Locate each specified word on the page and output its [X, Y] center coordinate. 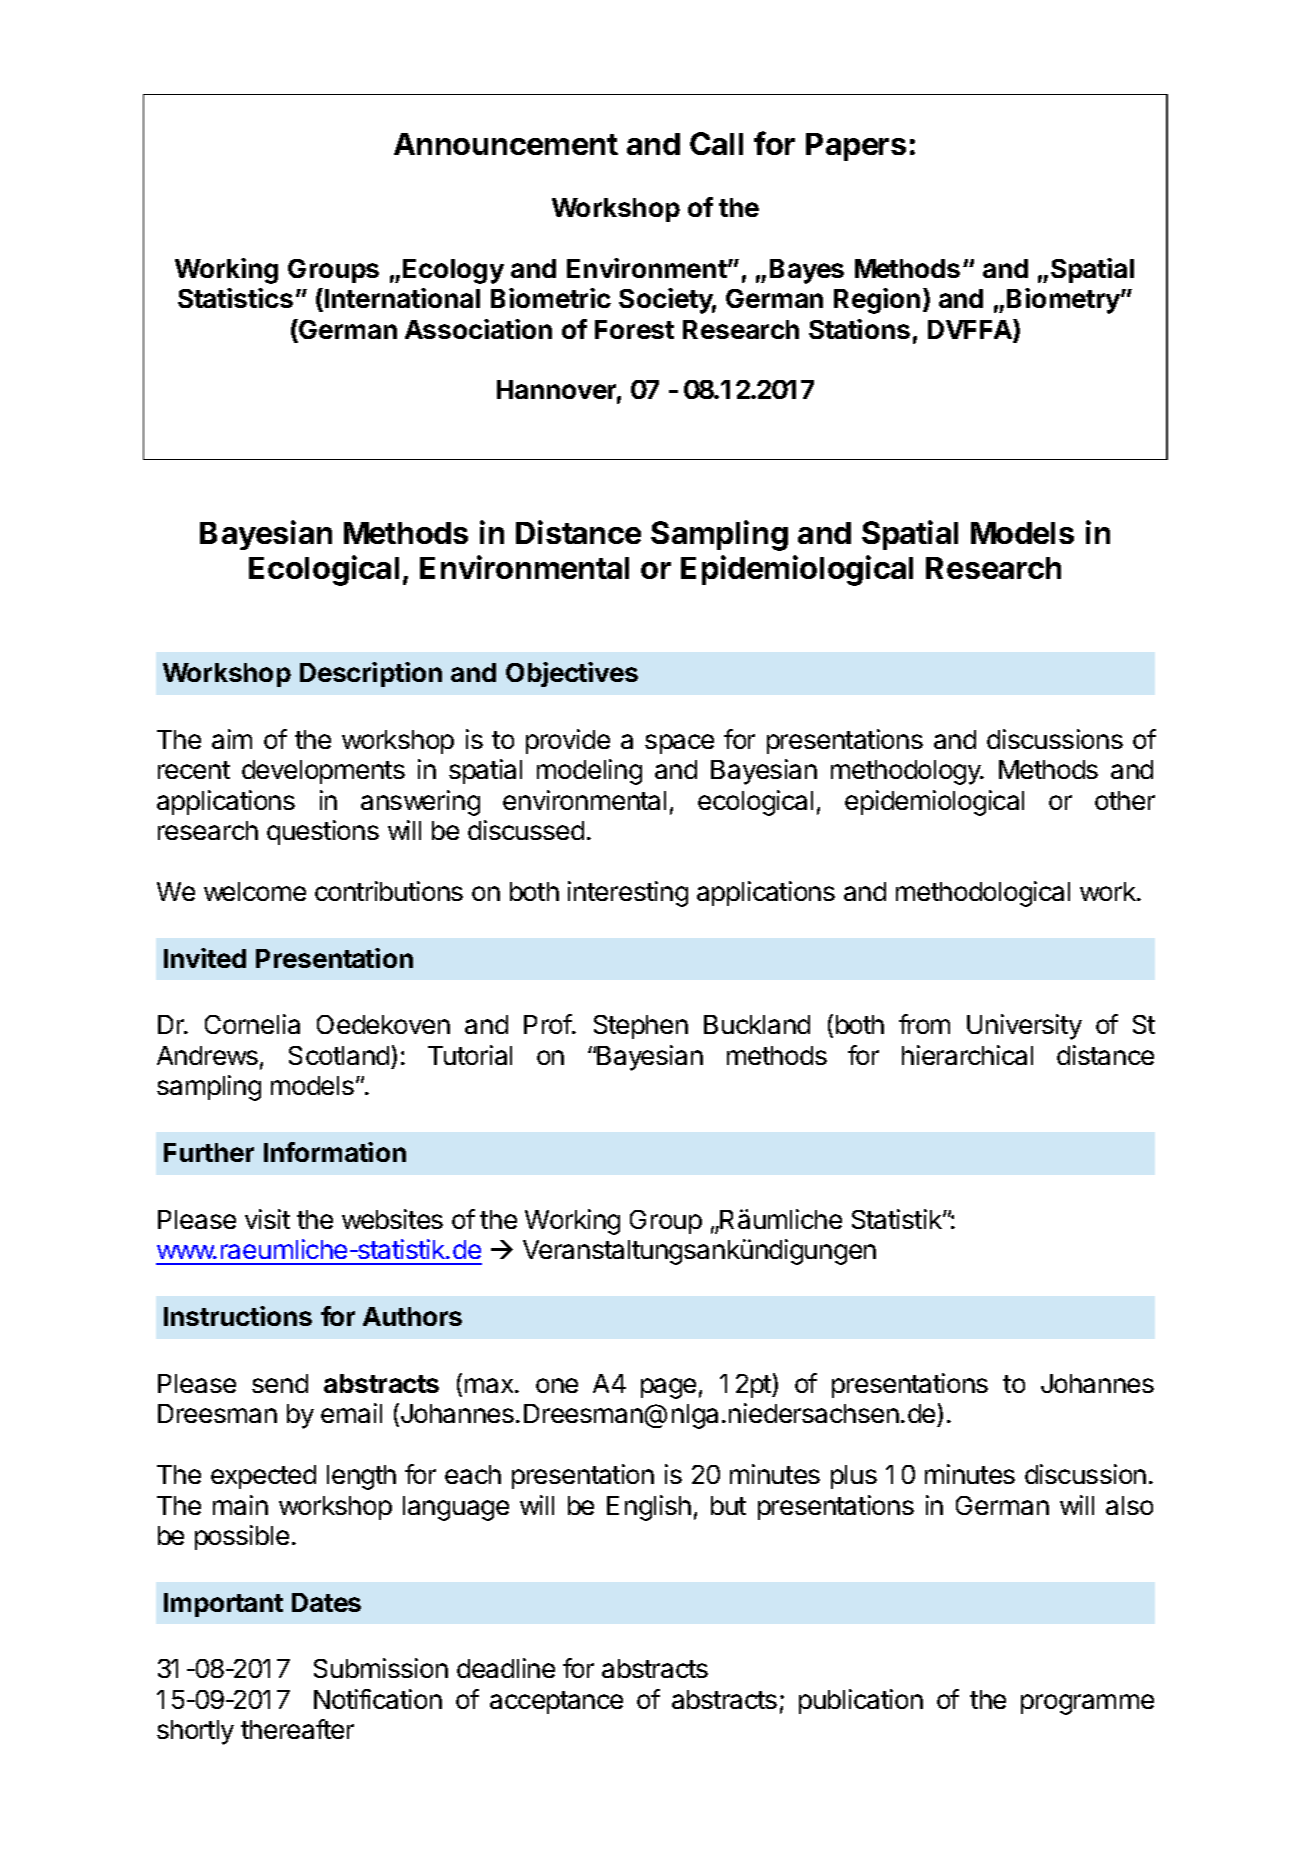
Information [335, 1152]
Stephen [641, 1027]
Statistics [235, 298]
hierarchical [967, 1055]
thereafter [297, 1729]
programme [1087, 1704]
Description [371, 674]
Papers [856, 147]
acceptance [556, 1702]
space [679, 744]
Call [716, 143]
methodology [907, 772]
